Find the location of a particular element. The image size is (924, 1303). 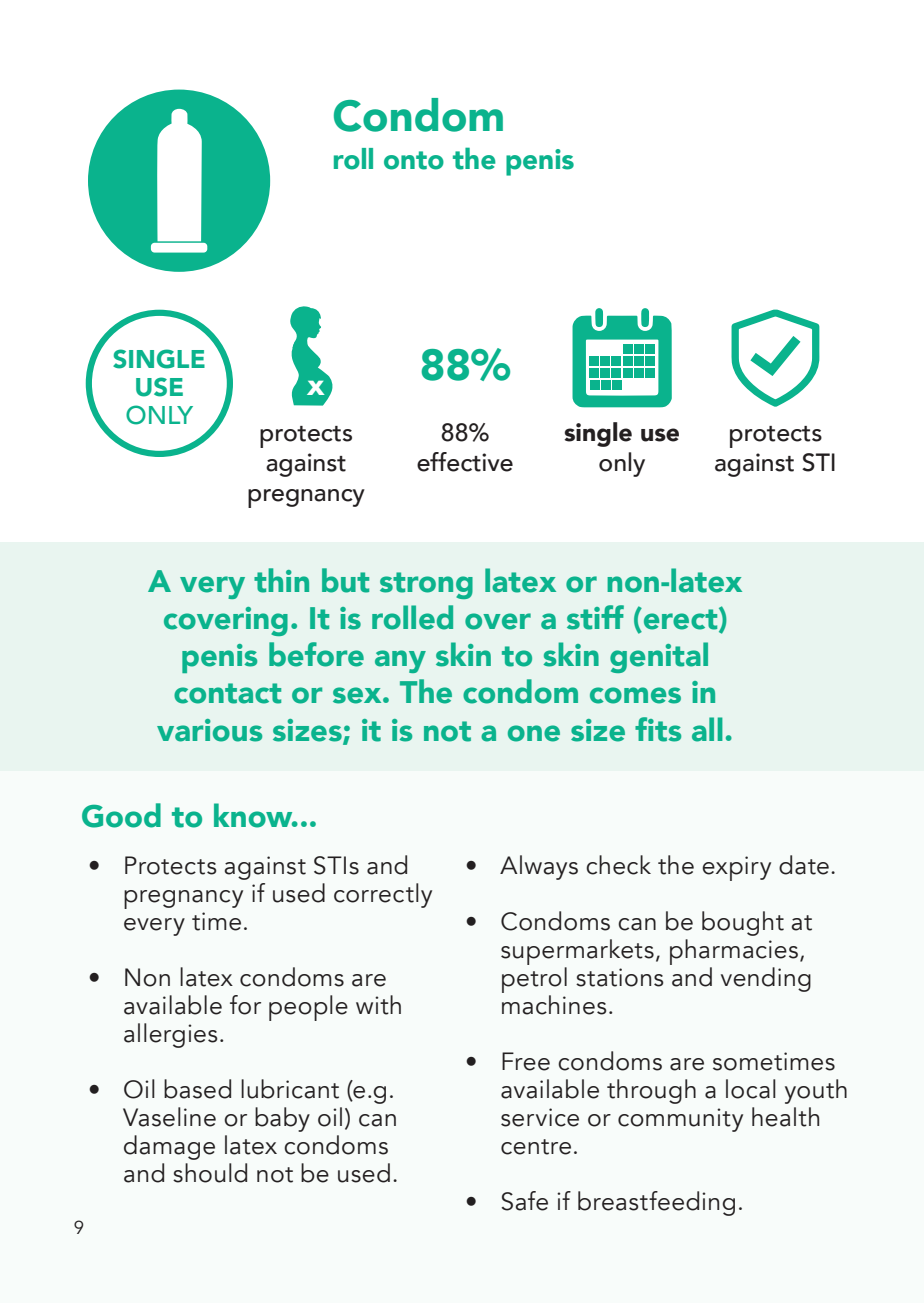

bought is located at coordinates (743, 923).
